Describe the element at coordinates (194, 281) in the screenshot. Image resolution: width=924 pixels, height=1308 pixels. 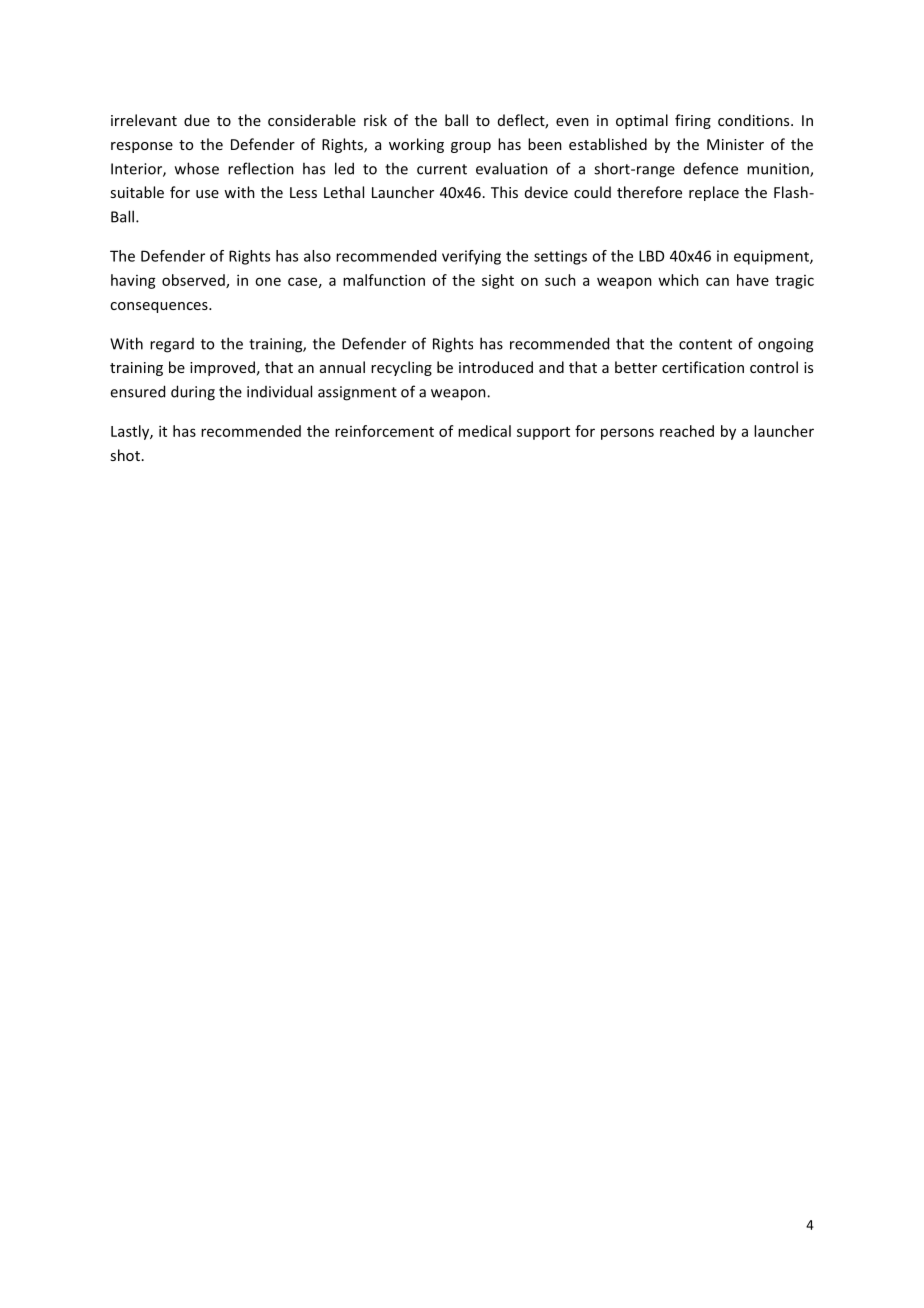
I see `observed` at that location.
